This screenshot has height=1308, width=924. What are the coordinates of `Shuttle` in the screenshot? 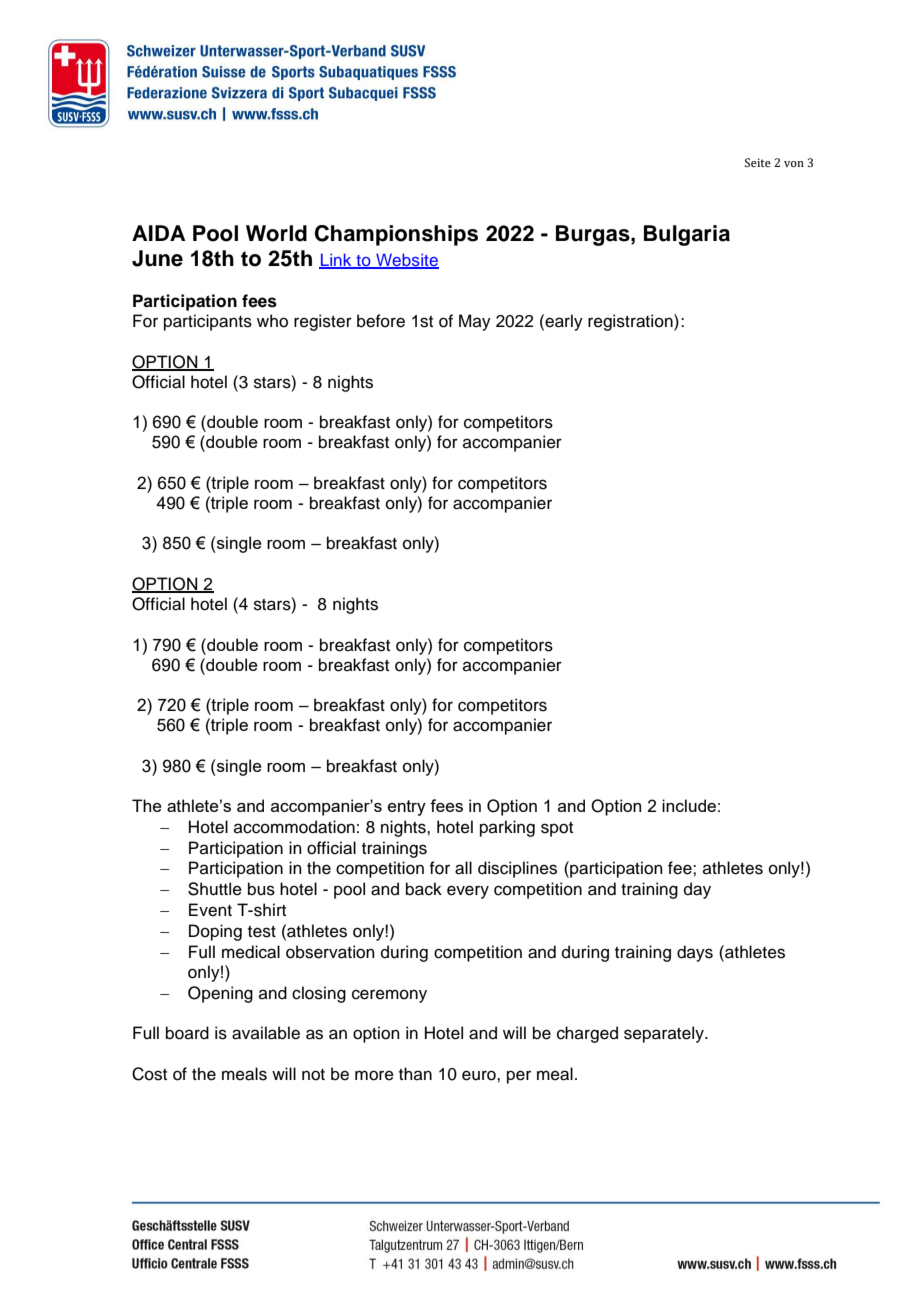 It's located at (215, 889).
